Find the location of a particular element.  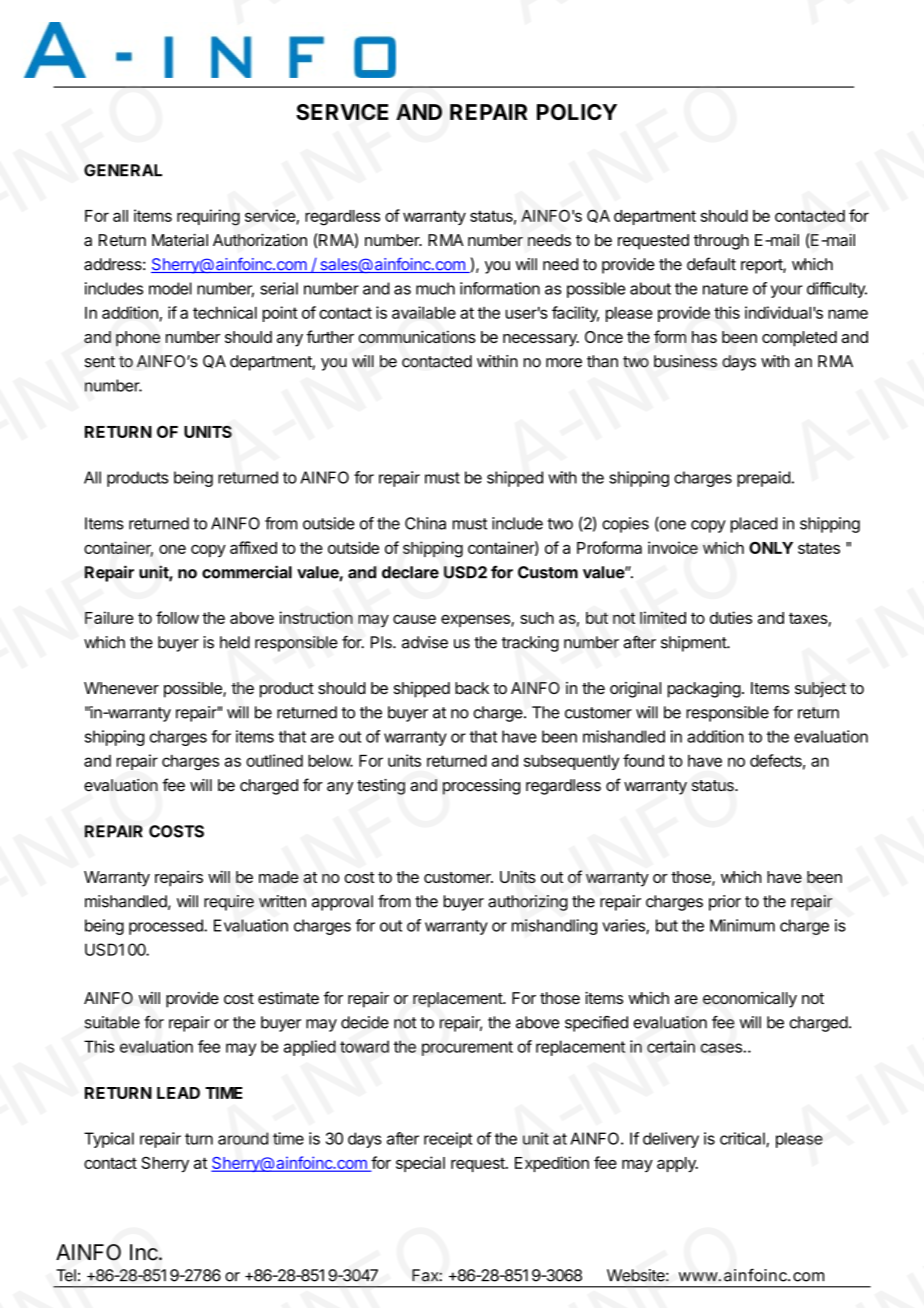

economically is located at coordinates (750, 1000).
